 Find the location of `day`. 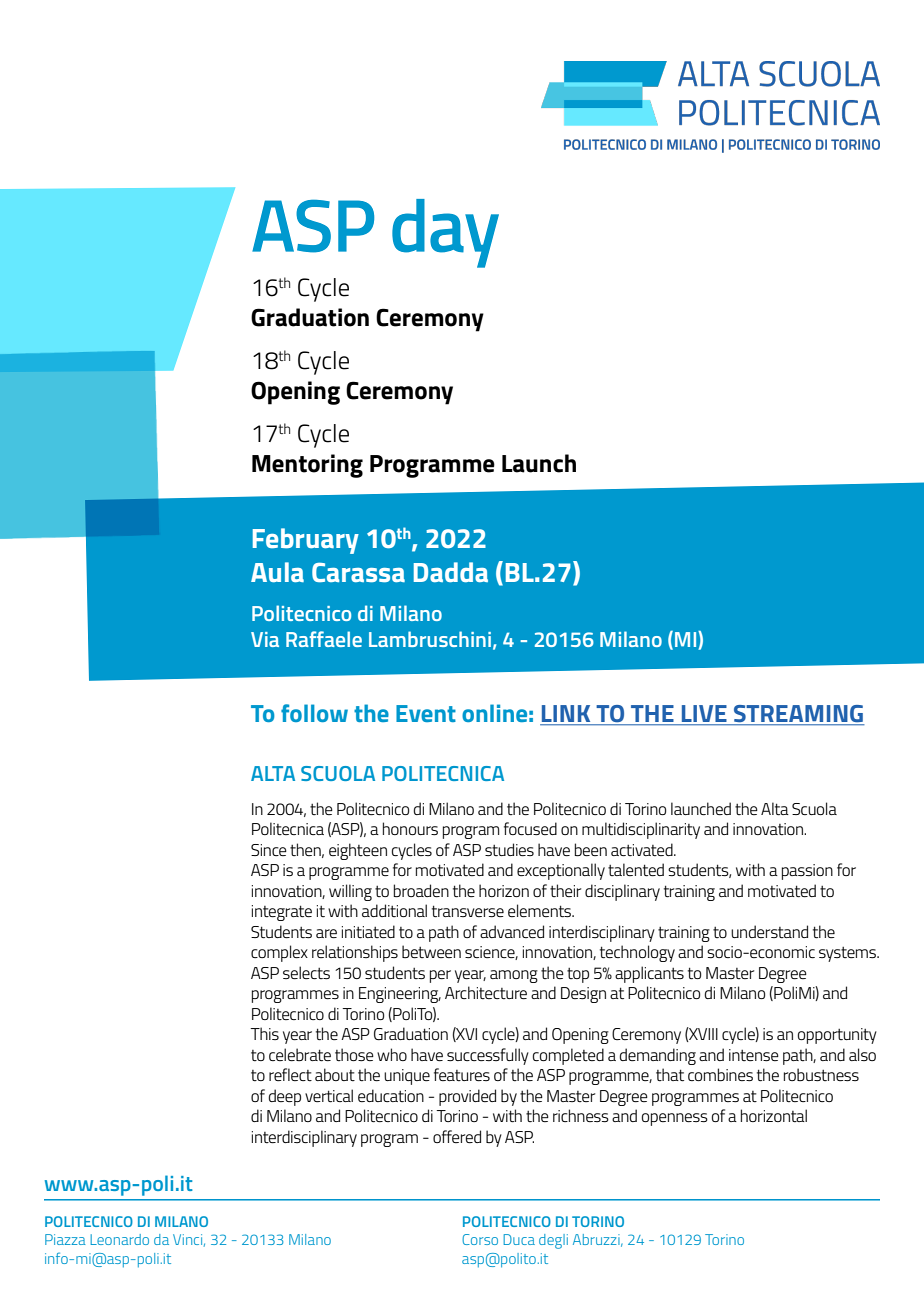

day is located at coordinates (445, 233).
